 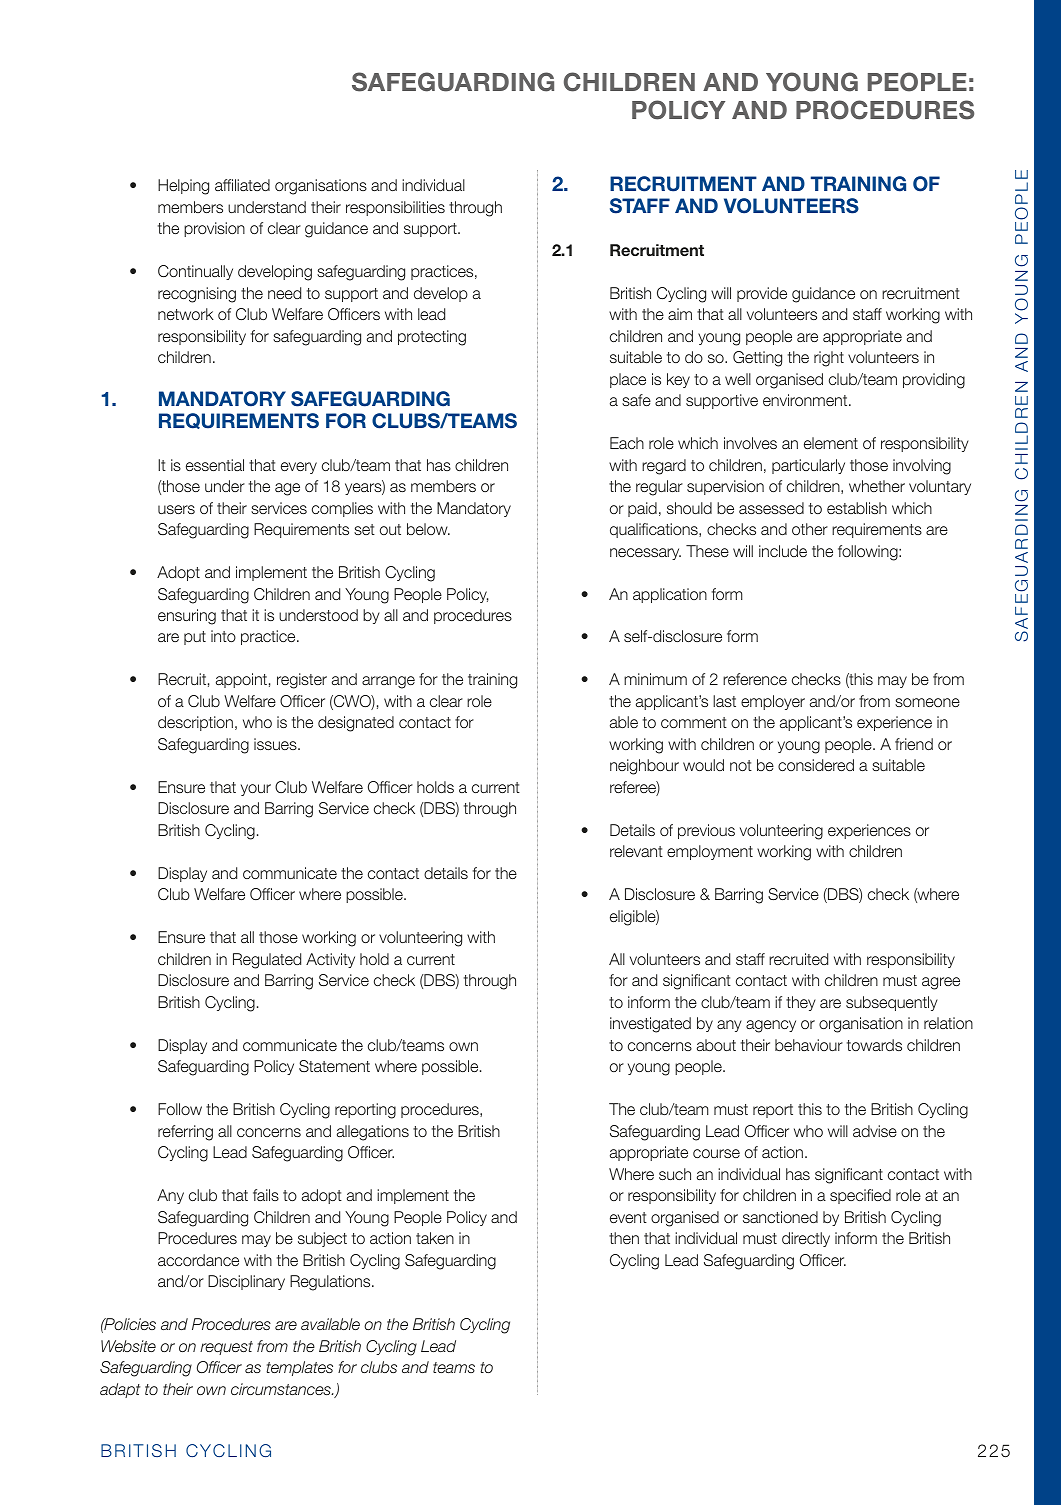 What do you see at coordinates (395, 208) in the image?
I see `responsibilities` at bounding box center [395, 208].
